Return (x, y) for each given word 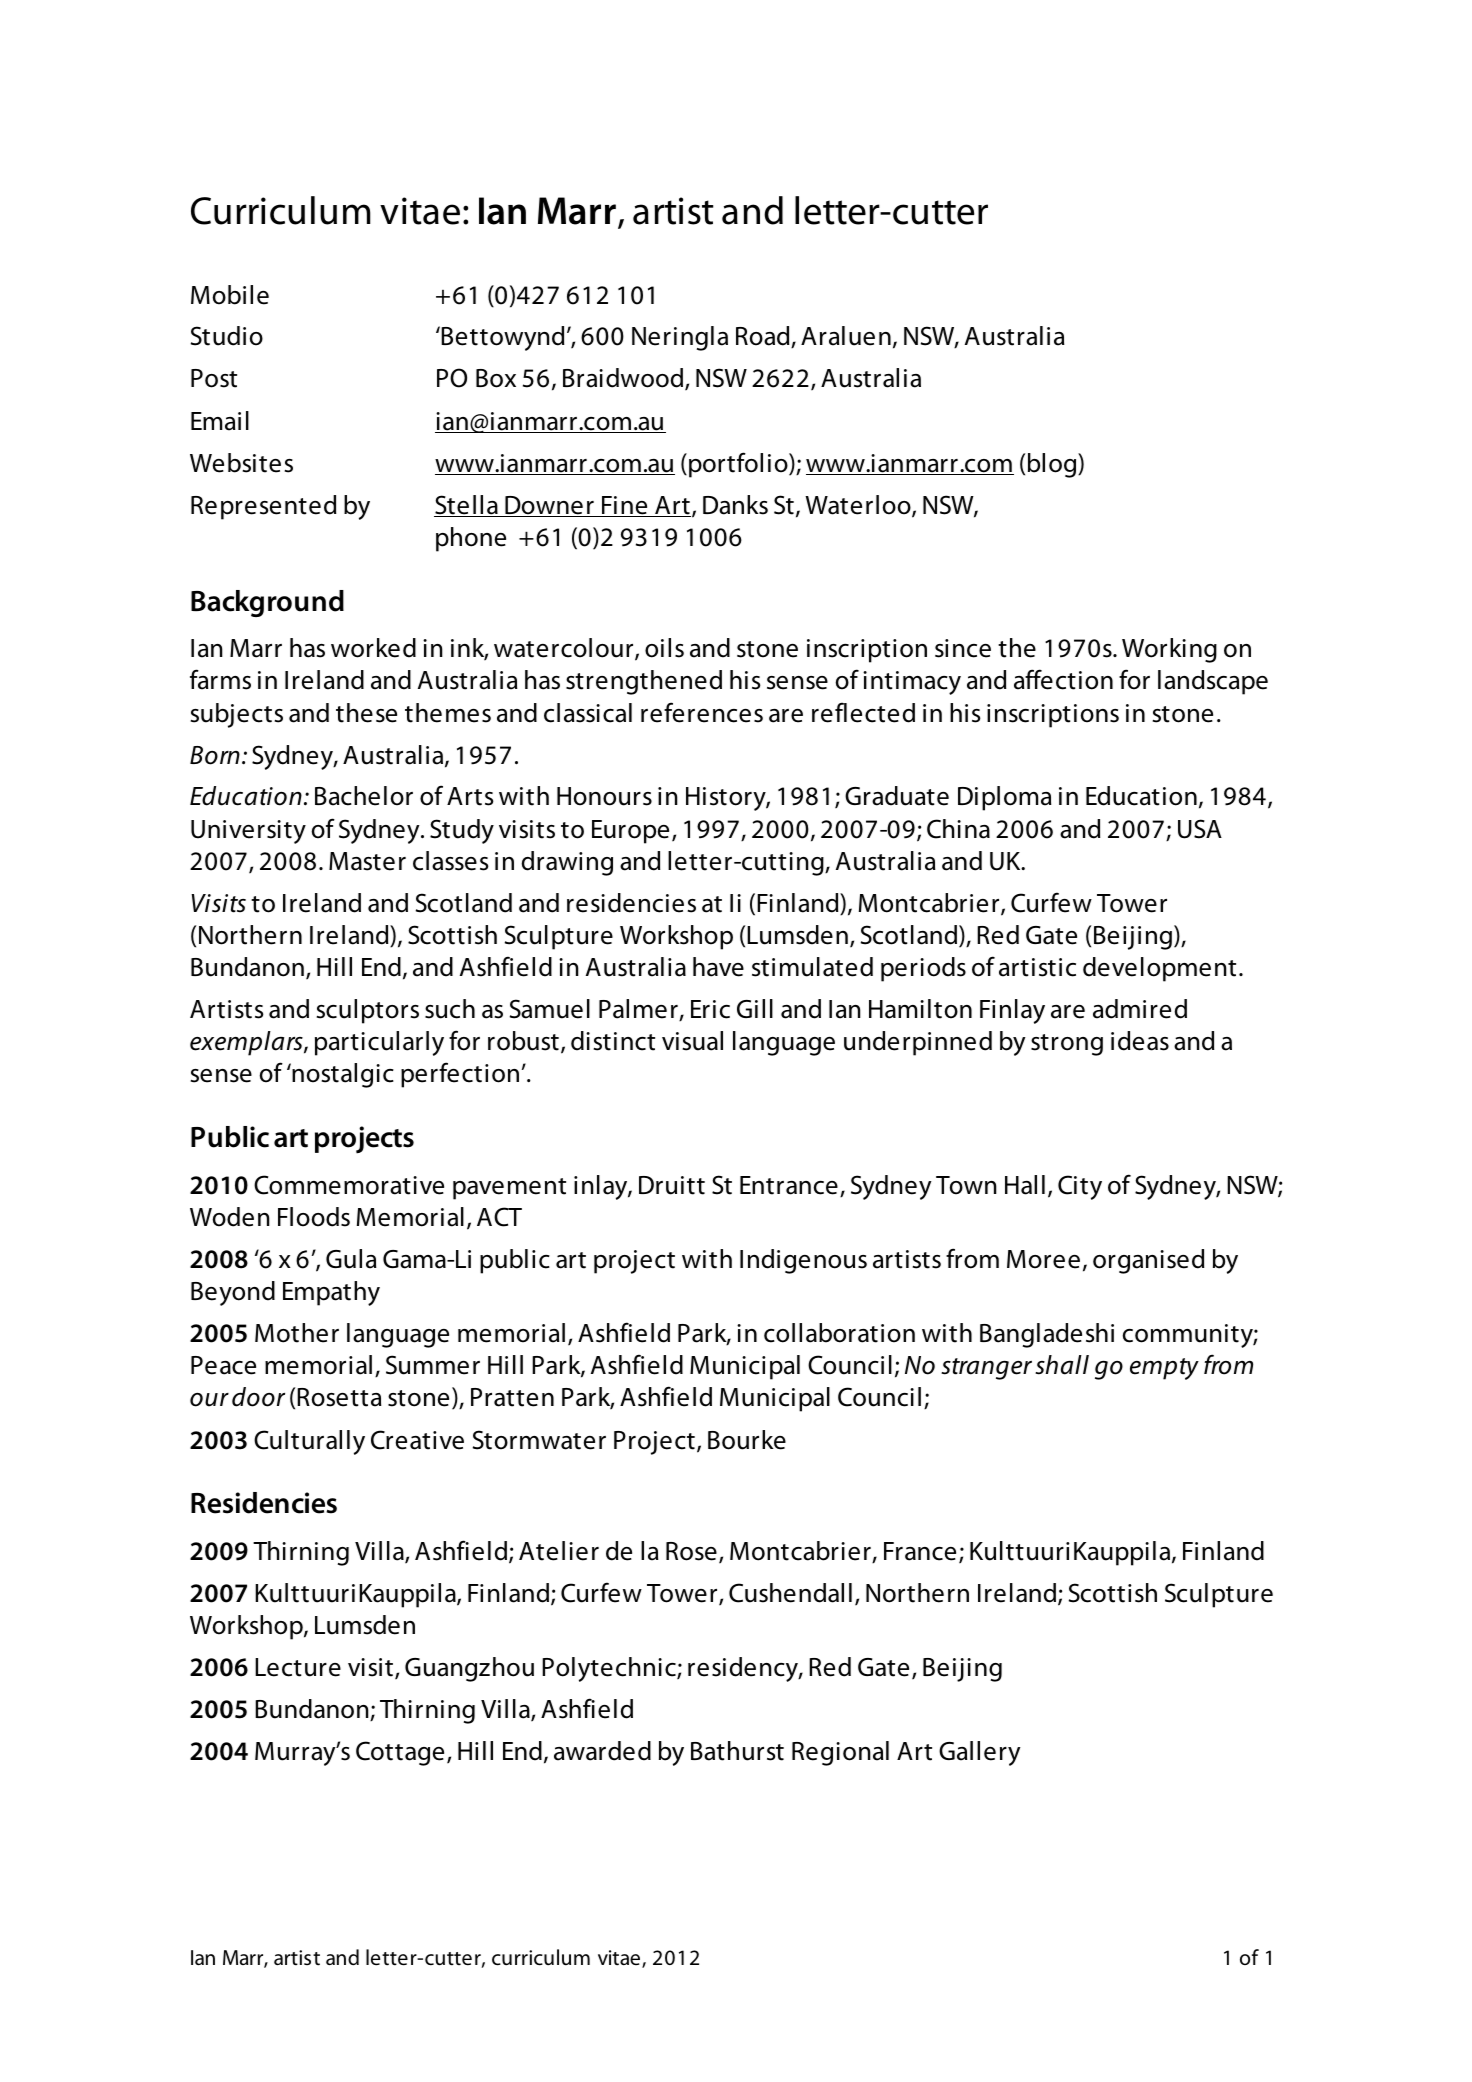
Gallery (980, 1753)
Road (764, 337)
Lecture (298, 1667)
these (366, 713)
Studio (227, 336)
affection (1063, 679)
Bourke (747, 1440)
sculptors (368, 1011)
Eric (710, 1009)
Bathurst (737, 1751)
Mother (297, 1333)
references (702, 712)
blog (1053, 465)
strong (1067, 1045)
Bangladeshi (1047, 1335)
